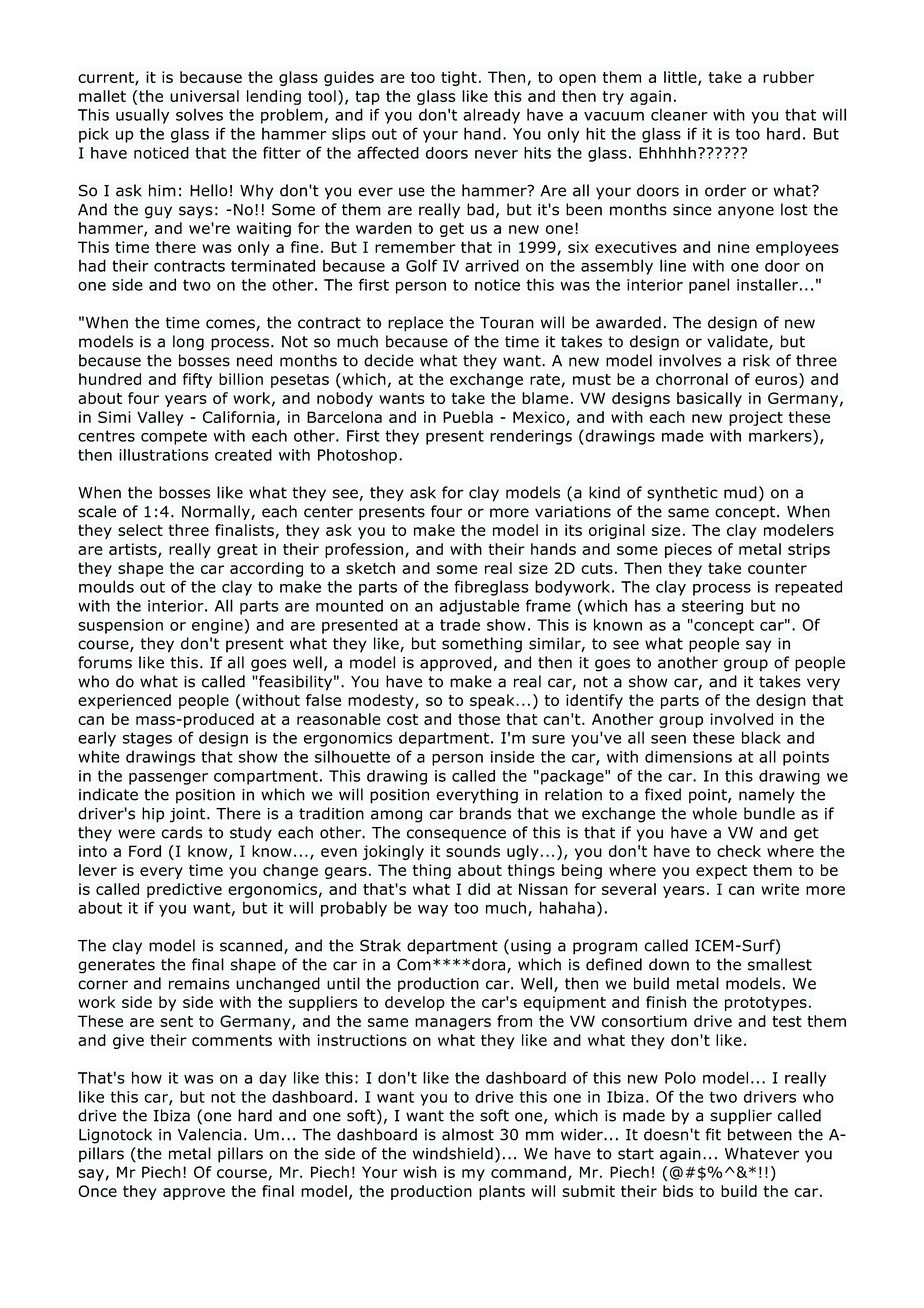 The height and width of the screenshot is (1308, 924). I want to click on Puebla, so click(468, 417).
